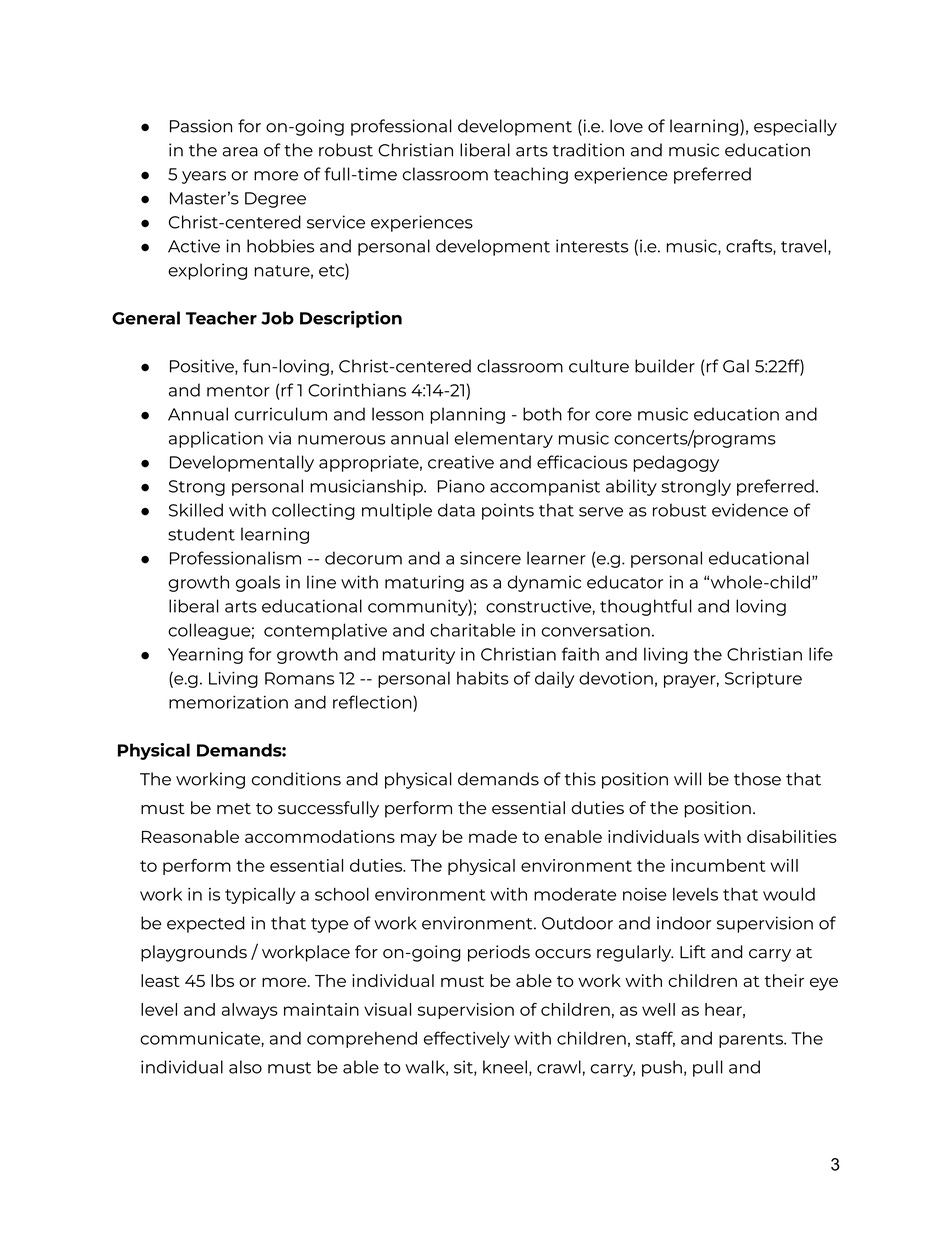  Describe the element at coordinates (757, 779) in the image. I see `those` at that location.
